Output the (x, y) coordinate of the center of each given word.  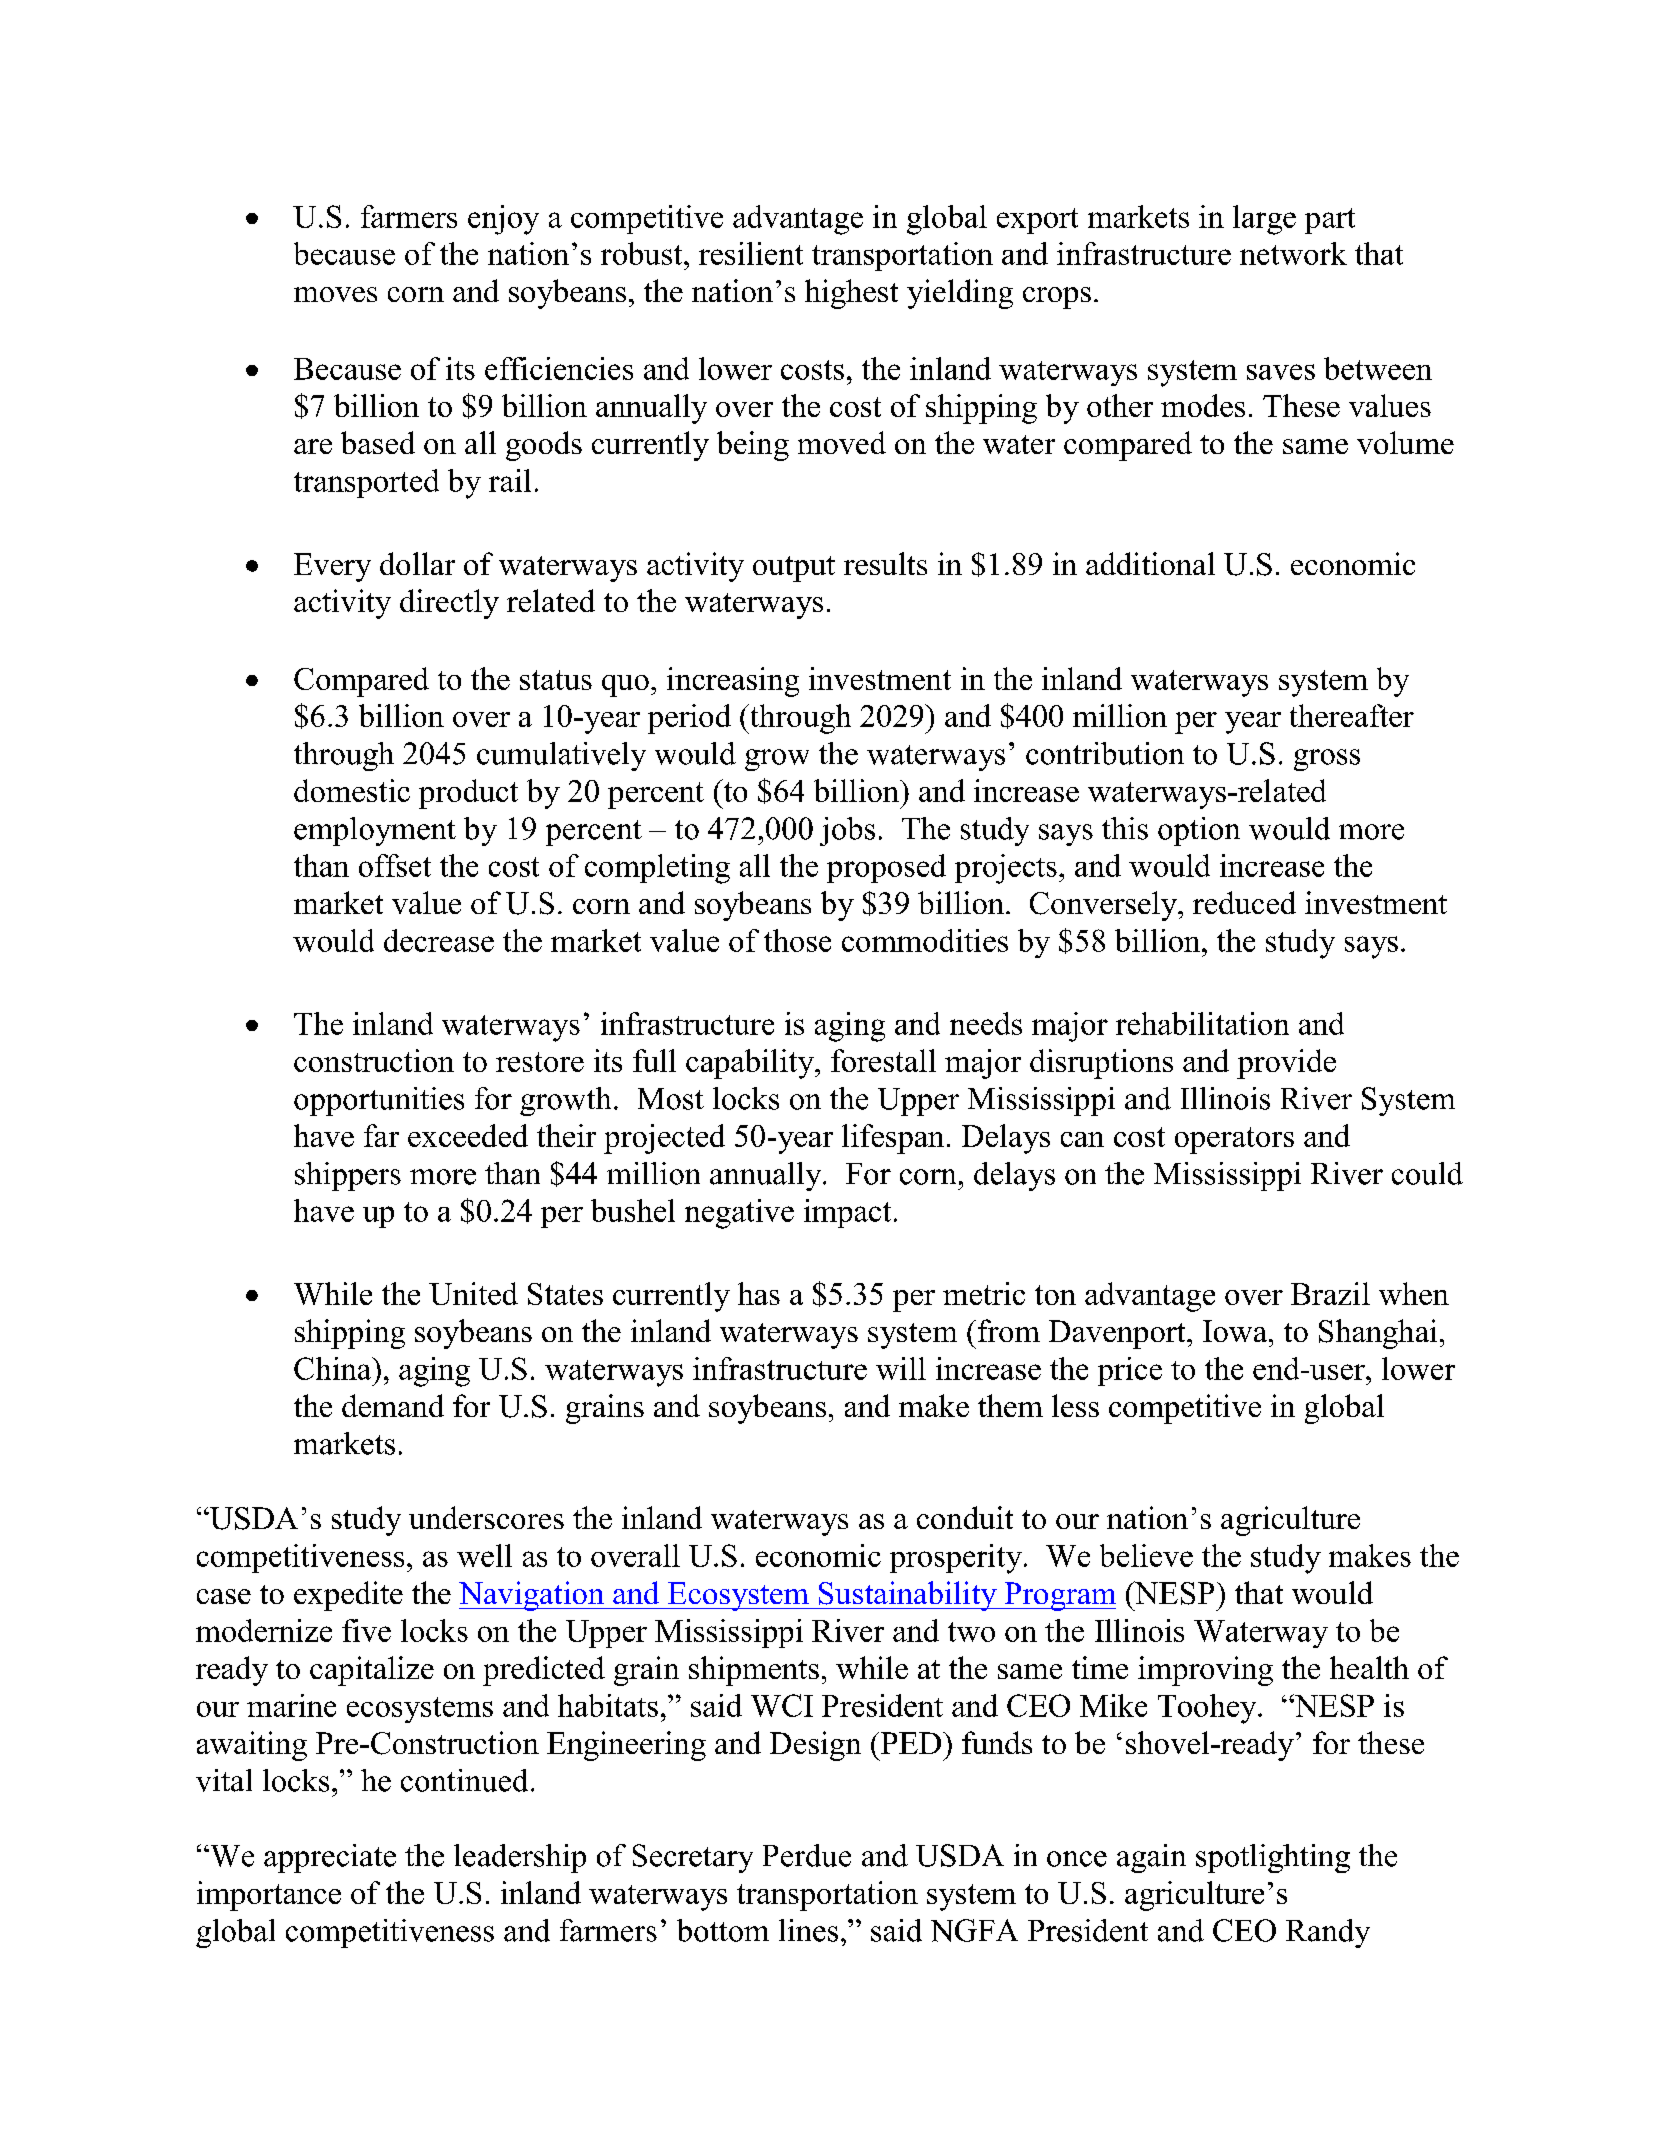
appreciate (330, 1858)
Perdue (807, 1855)
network (1293, 253)
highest (851, 294)
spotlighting (1273, 1858)
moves (335, 294)
